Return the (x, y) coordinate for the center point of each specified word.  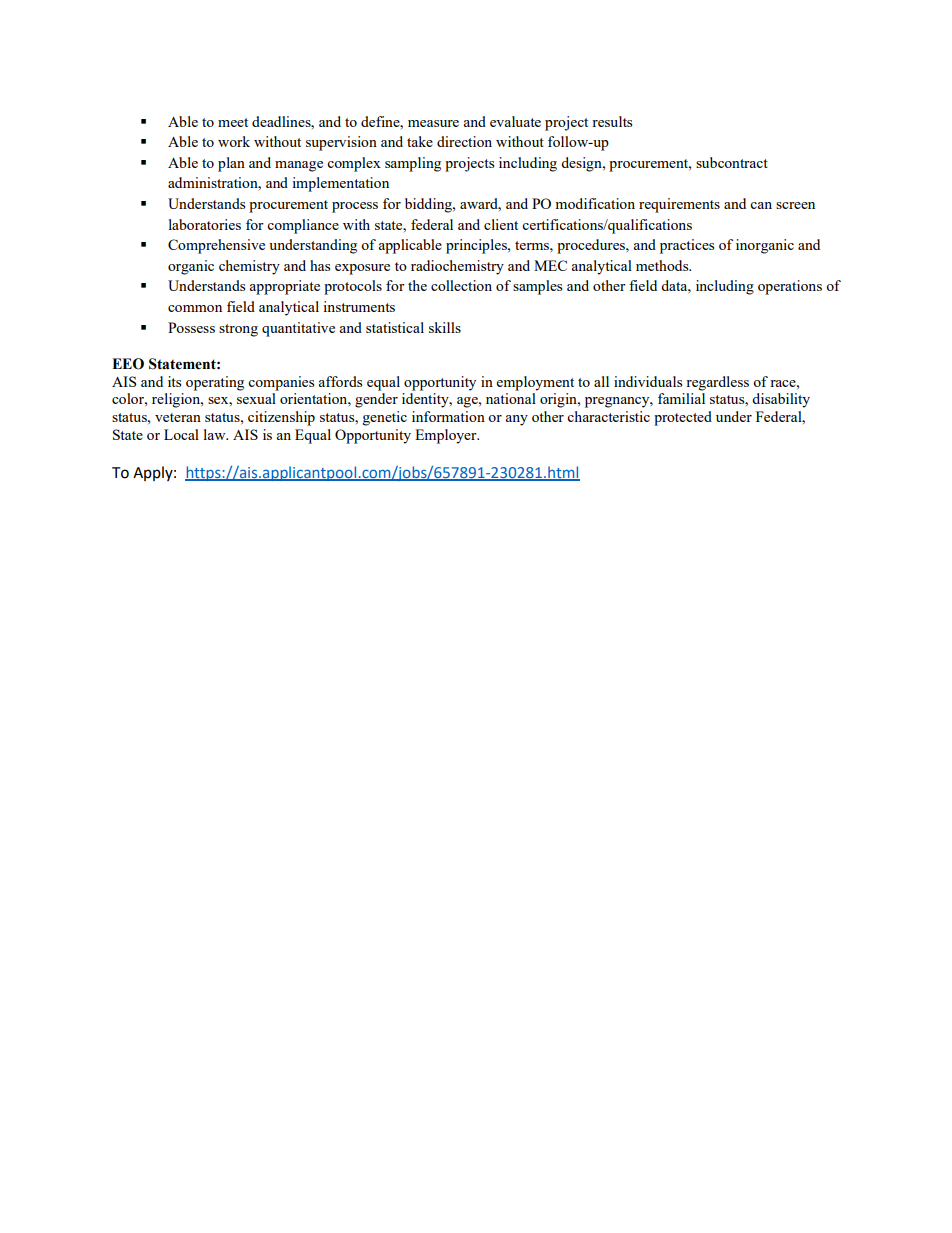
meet (233, 122)
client (501, 224)
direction (464, 141)
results (612, 121)
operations (790, 287)
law (216, 434)
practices (687, 246)
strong (238, 330)
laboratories (205, 224)
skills (445, 327)
